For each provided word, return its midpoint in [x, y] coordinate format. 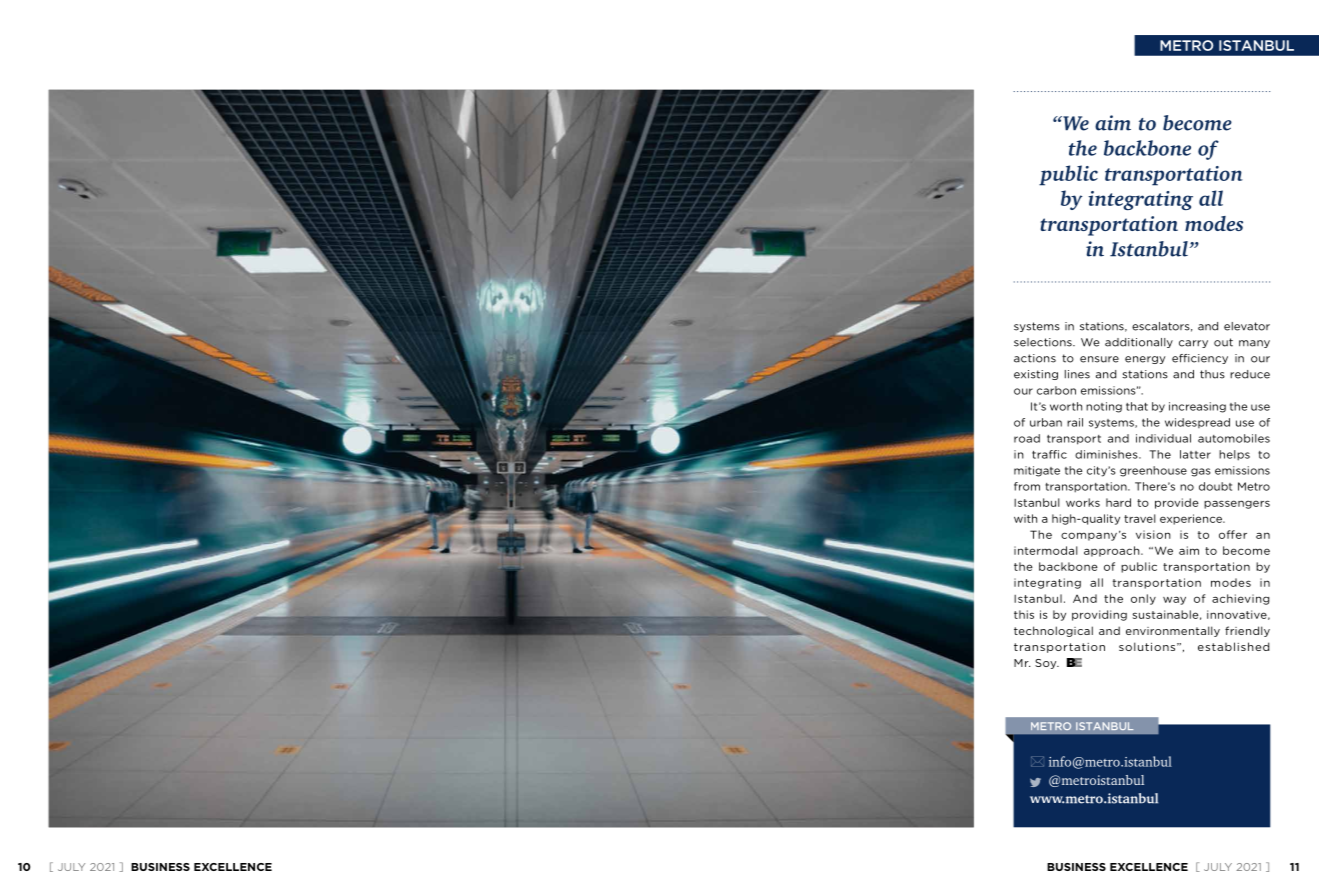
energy [1145, 360]
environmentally [1173, 631]
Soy [1047, 664]
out [1223, 342]
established [1233, 646]
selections [1044, 342]
